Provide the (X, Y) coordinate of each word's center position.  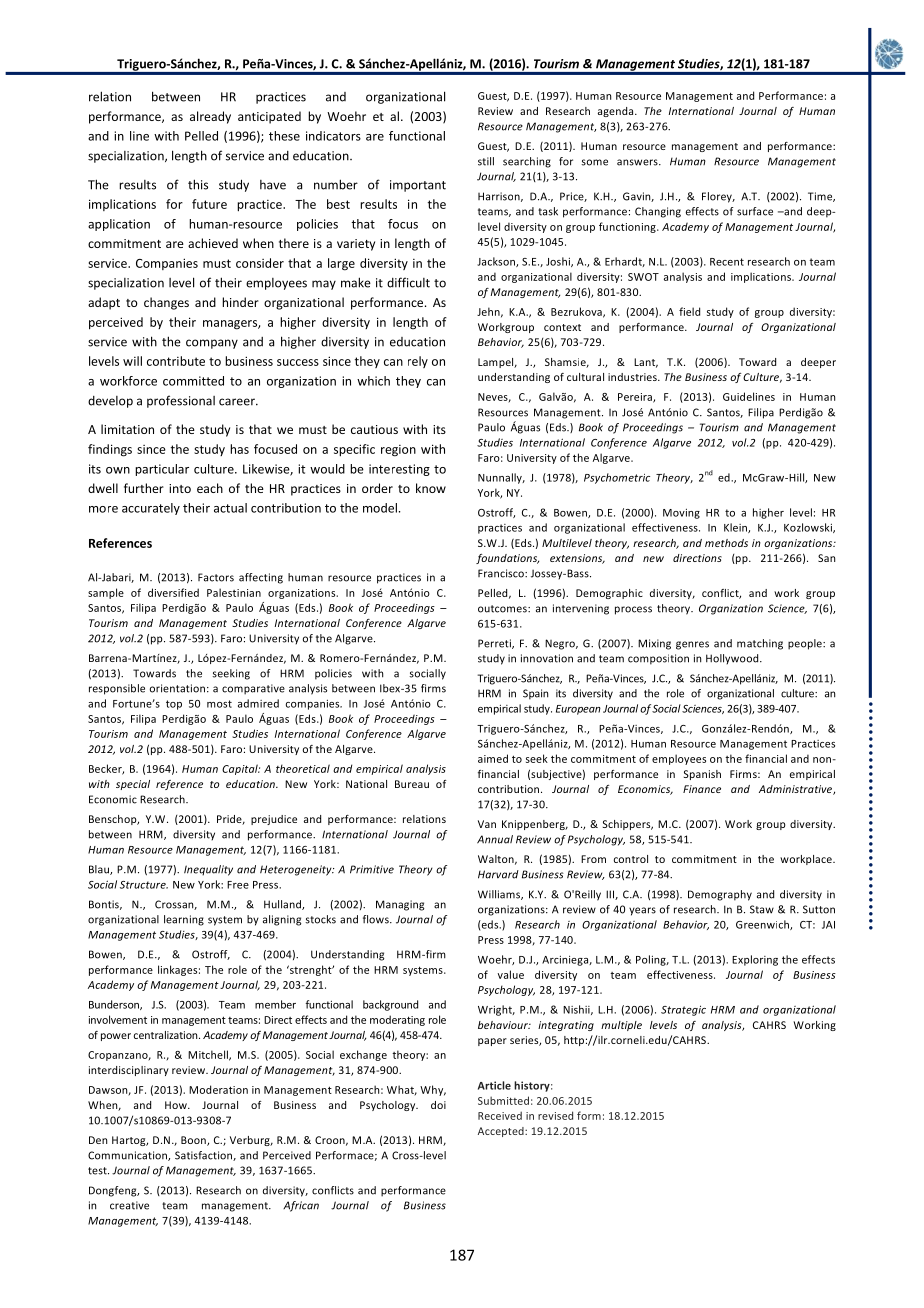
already (210, 117)
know (431, 488)
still (486, 161)
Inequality (208, 870)
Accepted (502, 1132)
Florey (718, 197)
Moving (681, 513)
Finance (702, 789)
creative (129, 1205)
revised (555, 1115)
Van (487, 824)
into (180, 488)
